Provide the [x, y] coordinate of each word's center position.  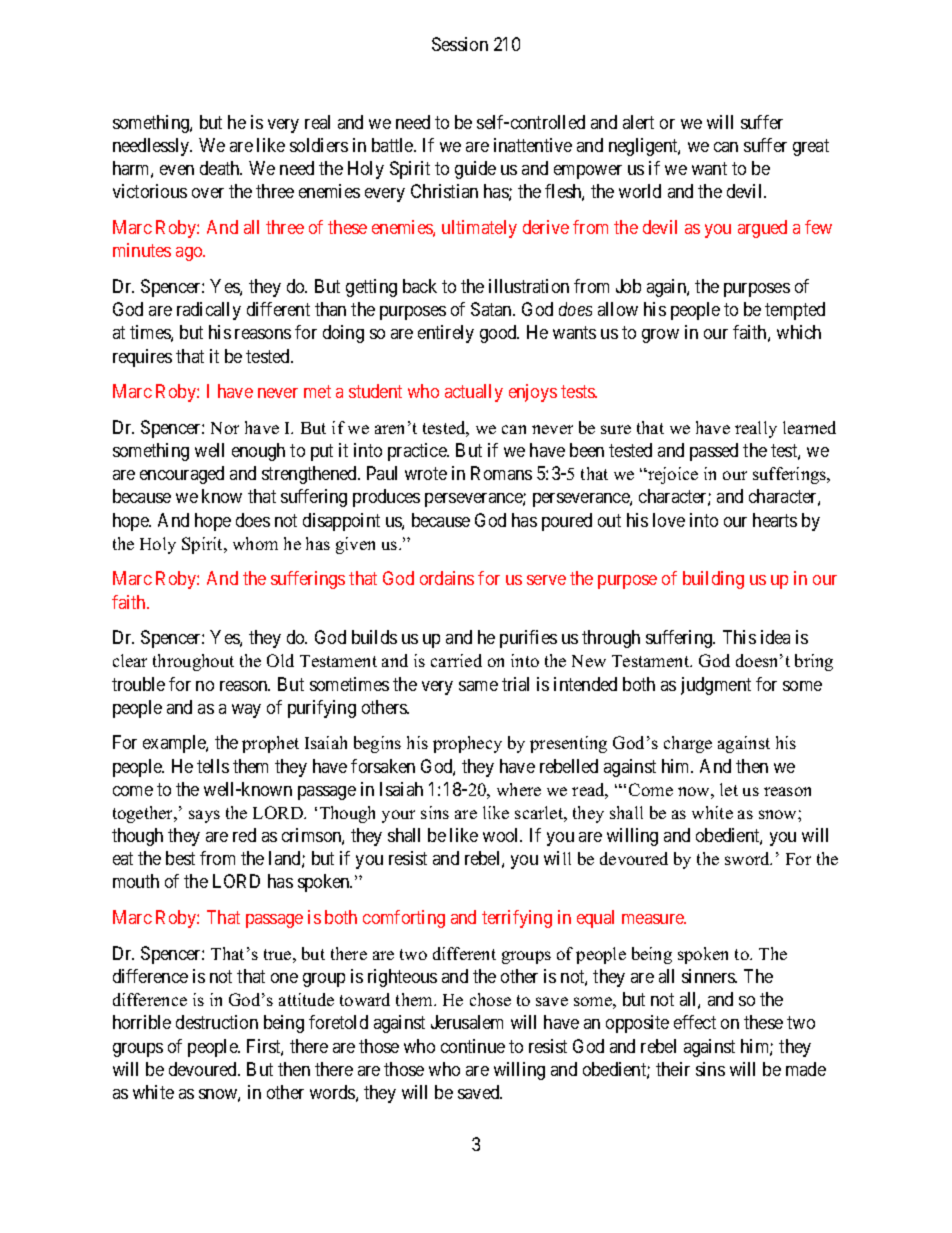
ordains [447, 578]
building [713, 580]
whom [255, 543]
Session [460, 44]
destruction [217, 1022]
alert [638, 122]
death [221, 168]
